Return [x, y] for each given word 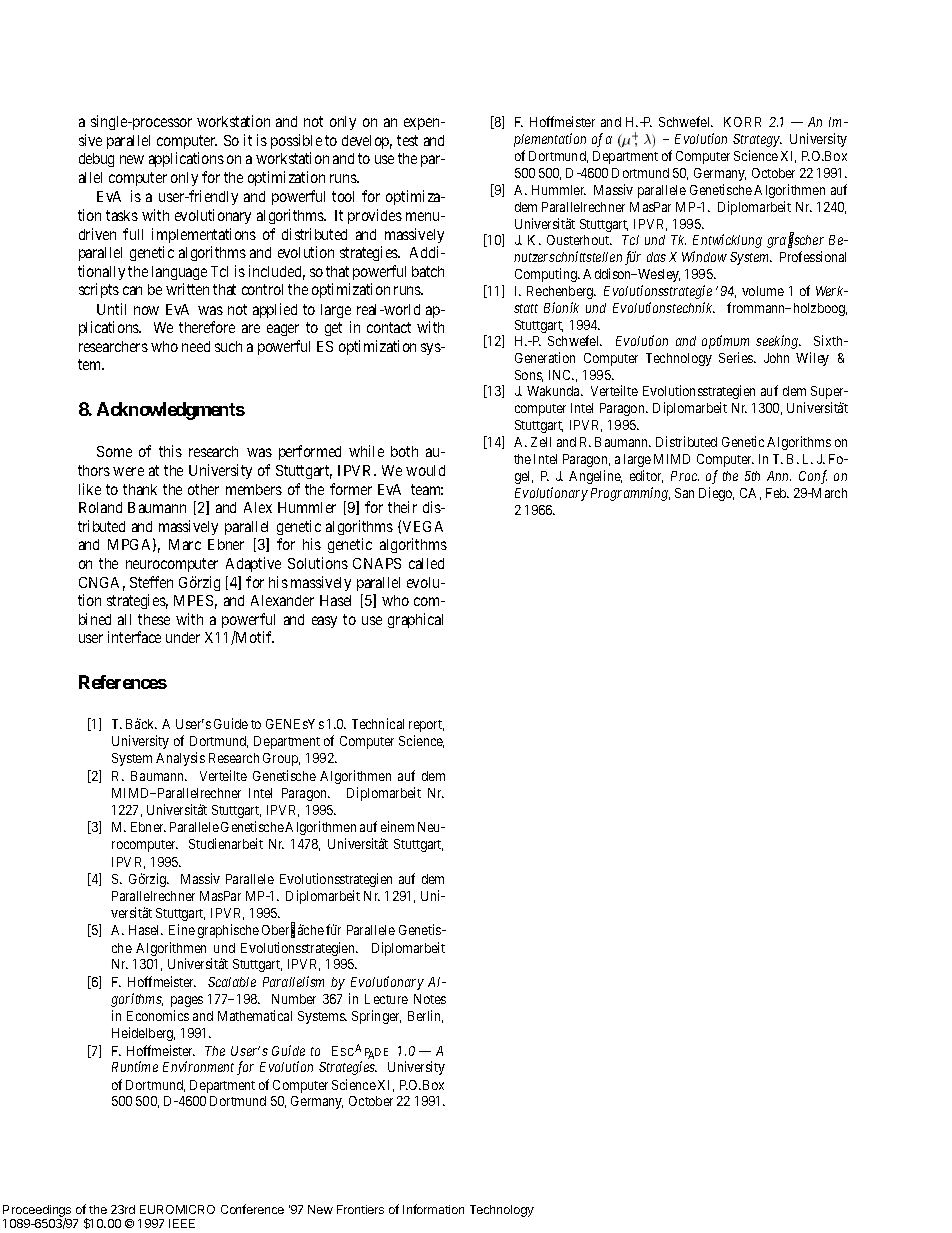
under [183, 637]
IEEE [182, 1223]
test [407, 140]
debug [96, 160]
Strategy [757, 140]
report [426, 726]
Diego [716, 494]
